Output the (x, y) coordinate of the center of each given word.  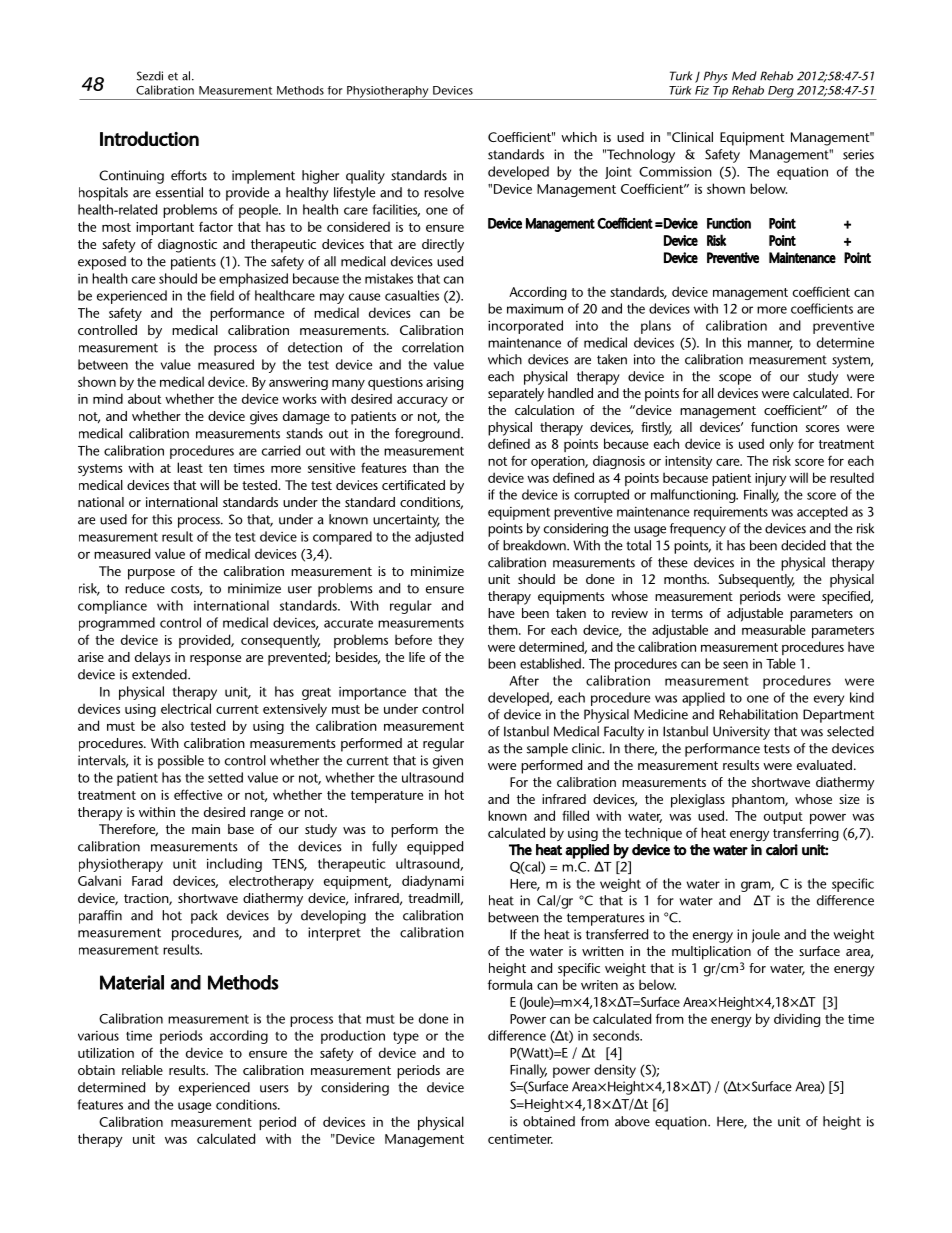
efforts (189, 175)
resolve (444, 192)
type (406, 1038)
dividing (797, 1020)
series (858, 154)
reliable (142, 1070)
